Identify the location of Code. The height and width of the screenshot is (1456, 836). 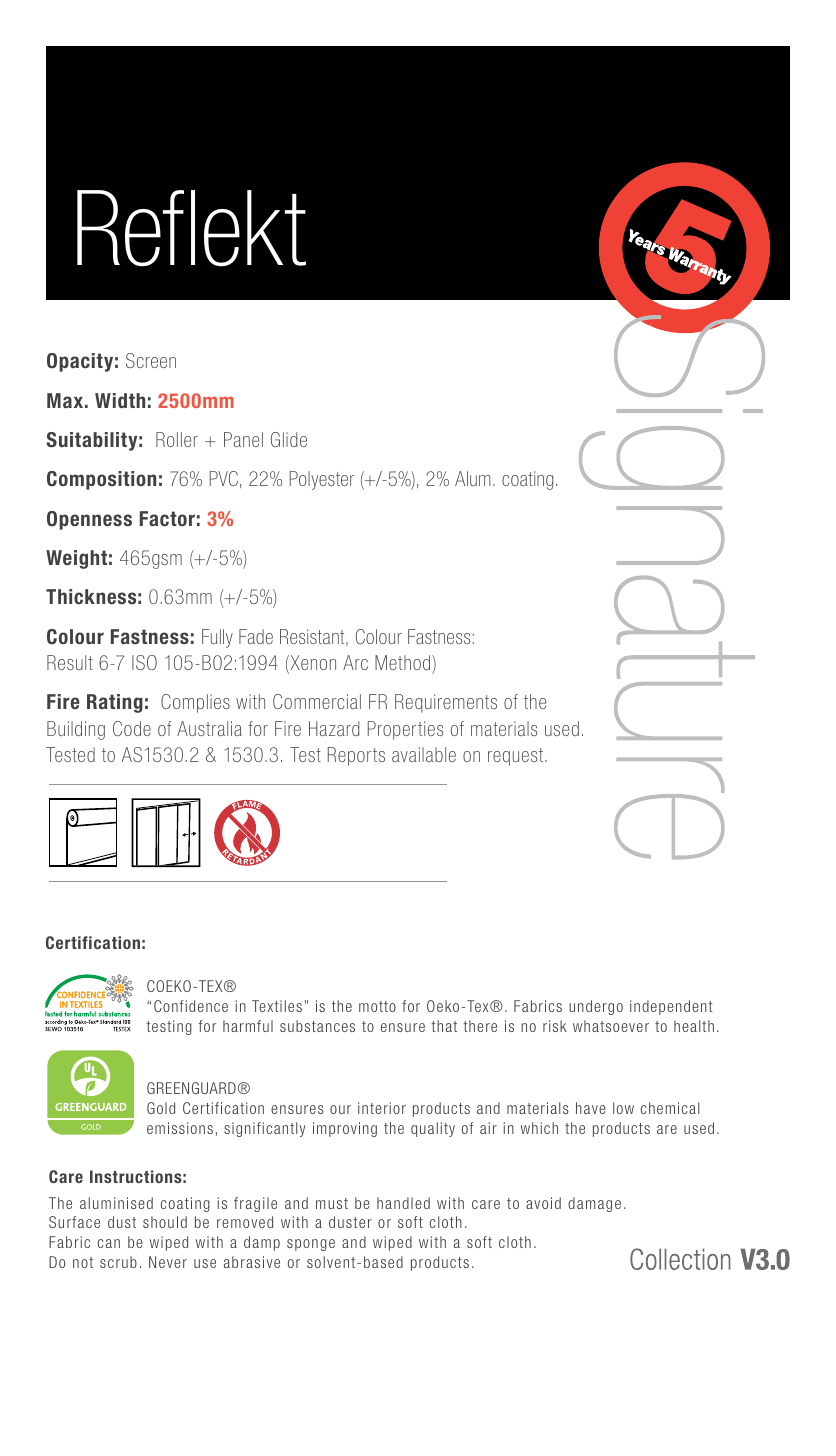
(132, 728).
